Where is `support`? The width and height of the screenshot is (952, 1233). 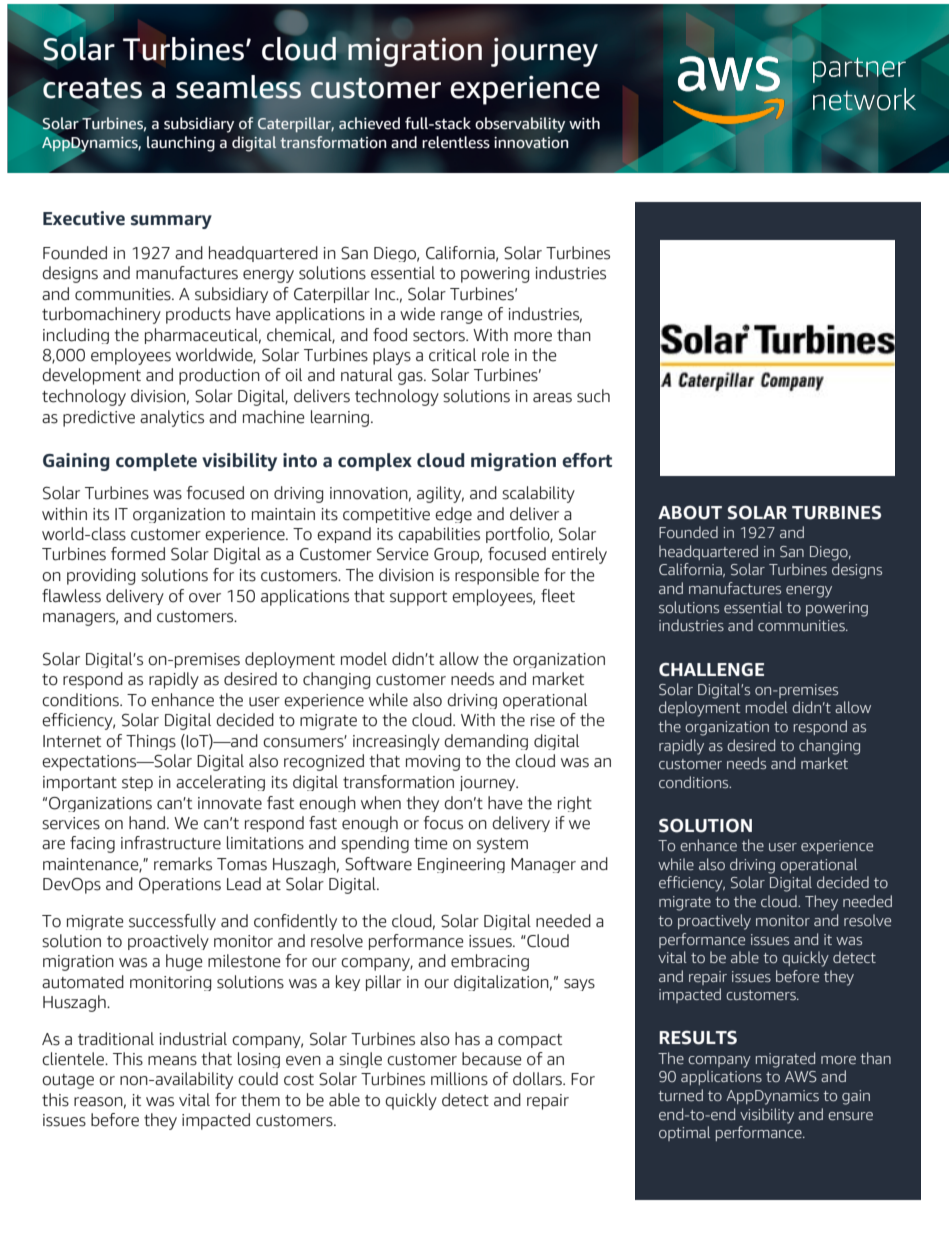
support is located at coordinates (418, 598).
